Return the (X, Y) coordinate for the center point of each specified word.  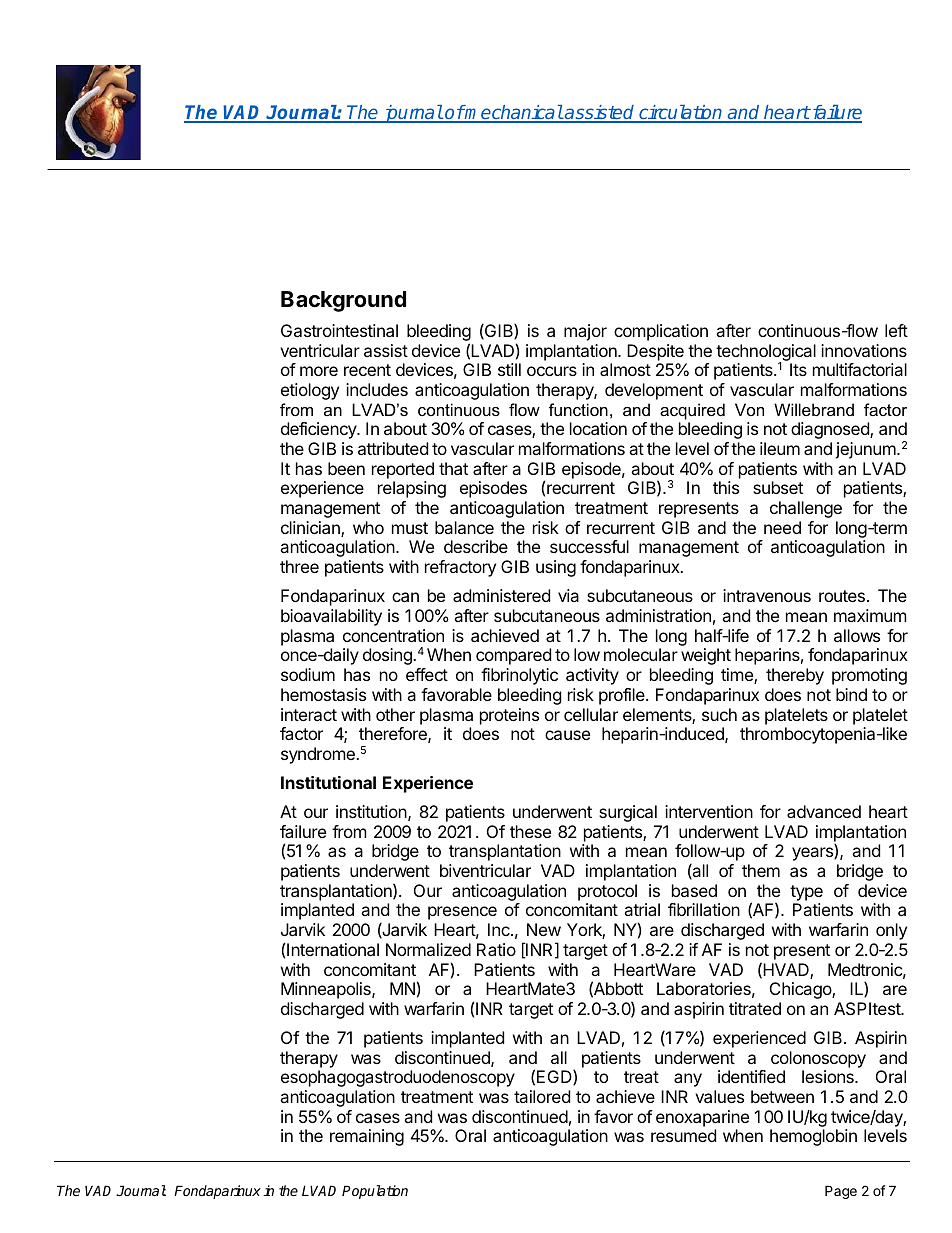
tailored (542, 1096)
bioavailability (331, 617)
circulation (681, 113)
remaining (367, 1137)
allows (857, 635)
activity (592, 676)
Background (343, 301)
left (896, 330)
